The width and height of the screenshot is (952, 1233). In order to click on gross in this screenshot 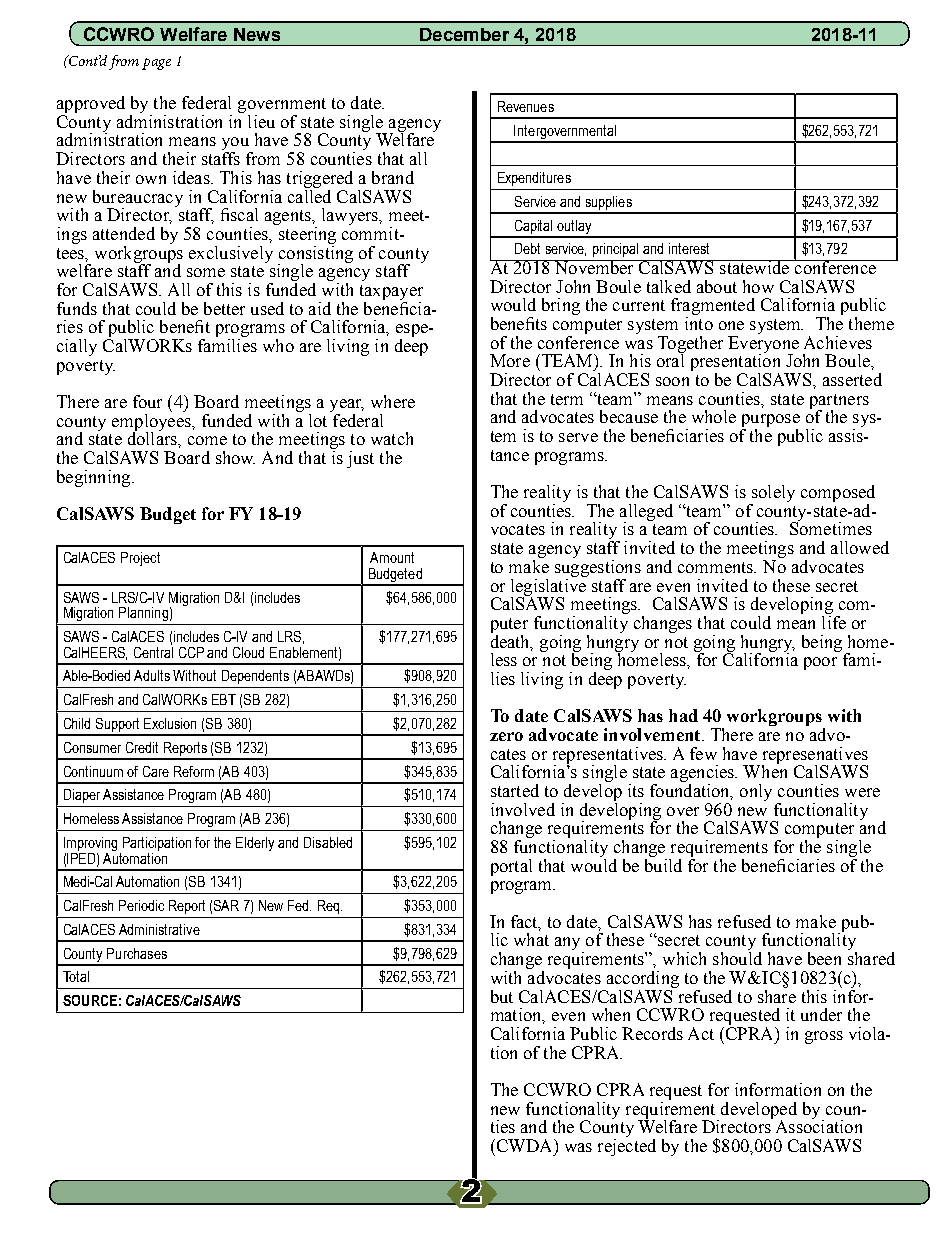, I will do `click(824, 1037)`.
